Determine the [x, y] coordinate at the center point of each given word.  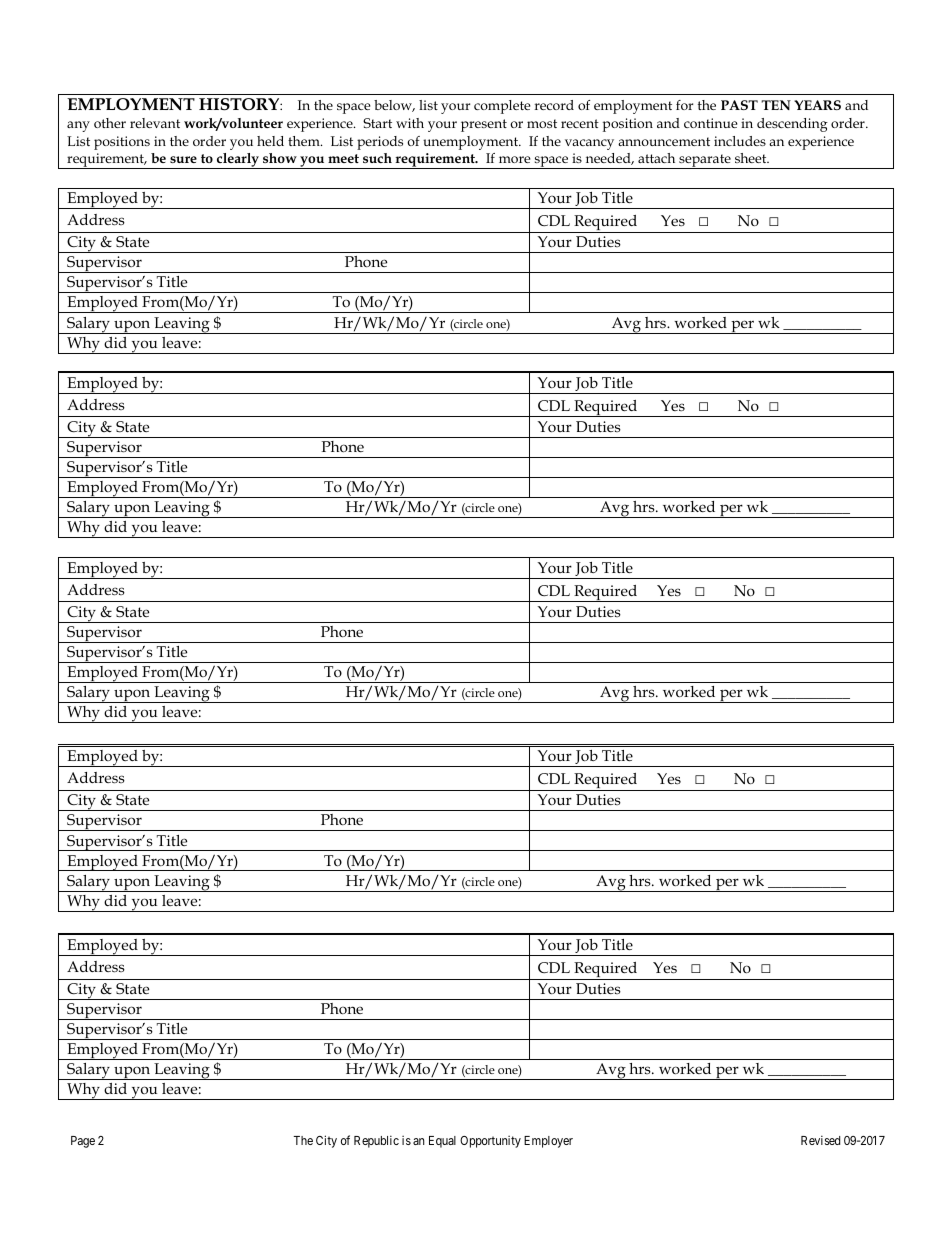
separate [705, 161]
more [515, 159]
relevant [155, 123]
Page [83, 1142]
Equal [442, 1142]
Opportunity [490, 1142]
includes [740, 141]
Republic [376, 1141]
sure [183, 159]
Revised [820, 1140]
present [484, 125]
